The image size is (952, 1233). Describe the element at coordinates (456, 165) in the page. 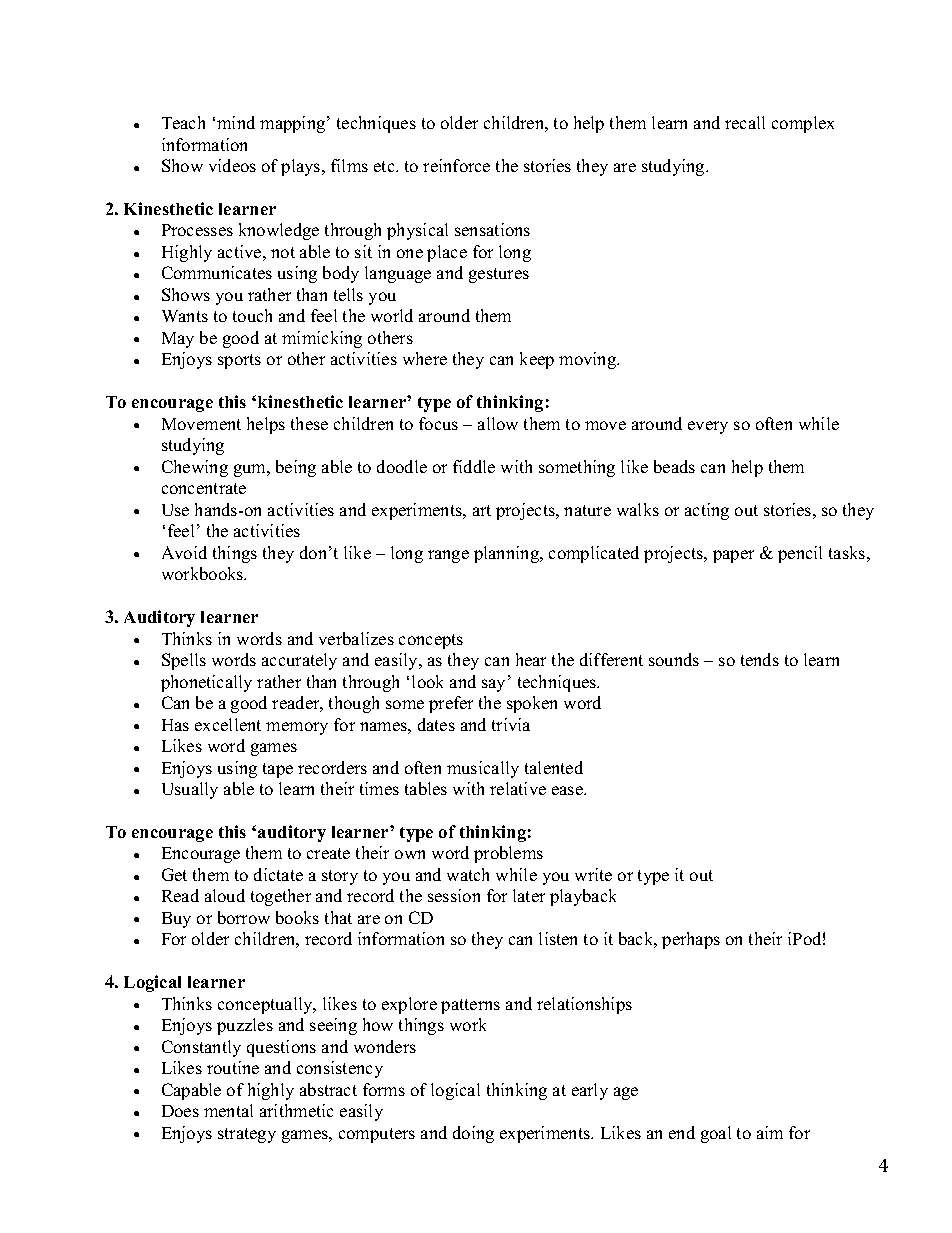

I see `reinforce` at that location.
